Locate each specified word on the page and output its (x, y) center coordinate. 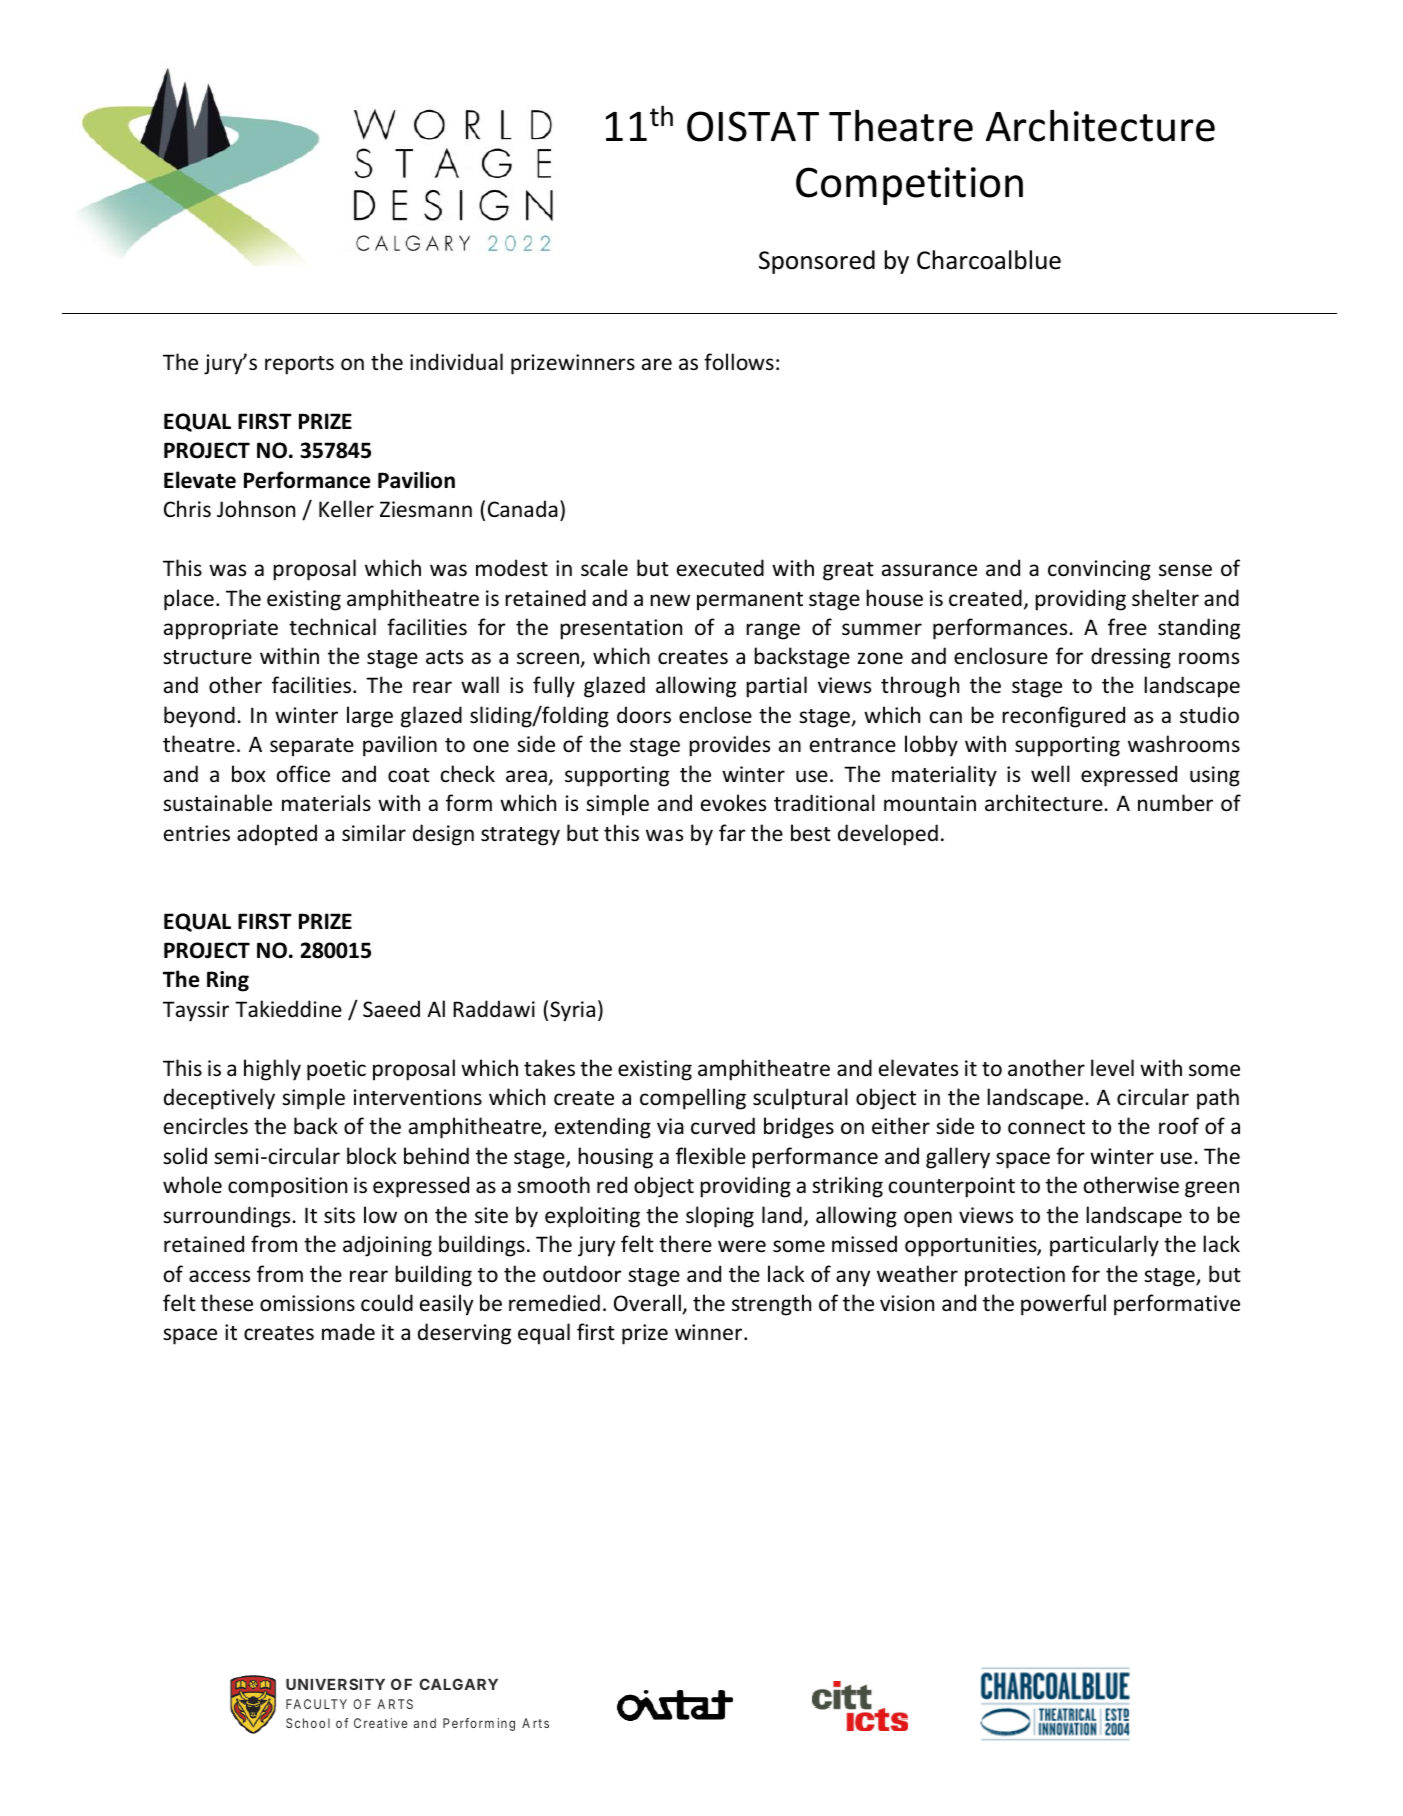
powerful (1063, 1305)
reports (299, 365)
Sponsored (817, 262)
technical (332, 627)
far (732, 832)
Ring (228, 981)
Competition (909, 186)
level (1112, 1068)
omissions (307, 1303)
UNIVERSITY (335, 1684)
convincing (1099, 570)
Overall (647, 1303)
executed (720, 568)
